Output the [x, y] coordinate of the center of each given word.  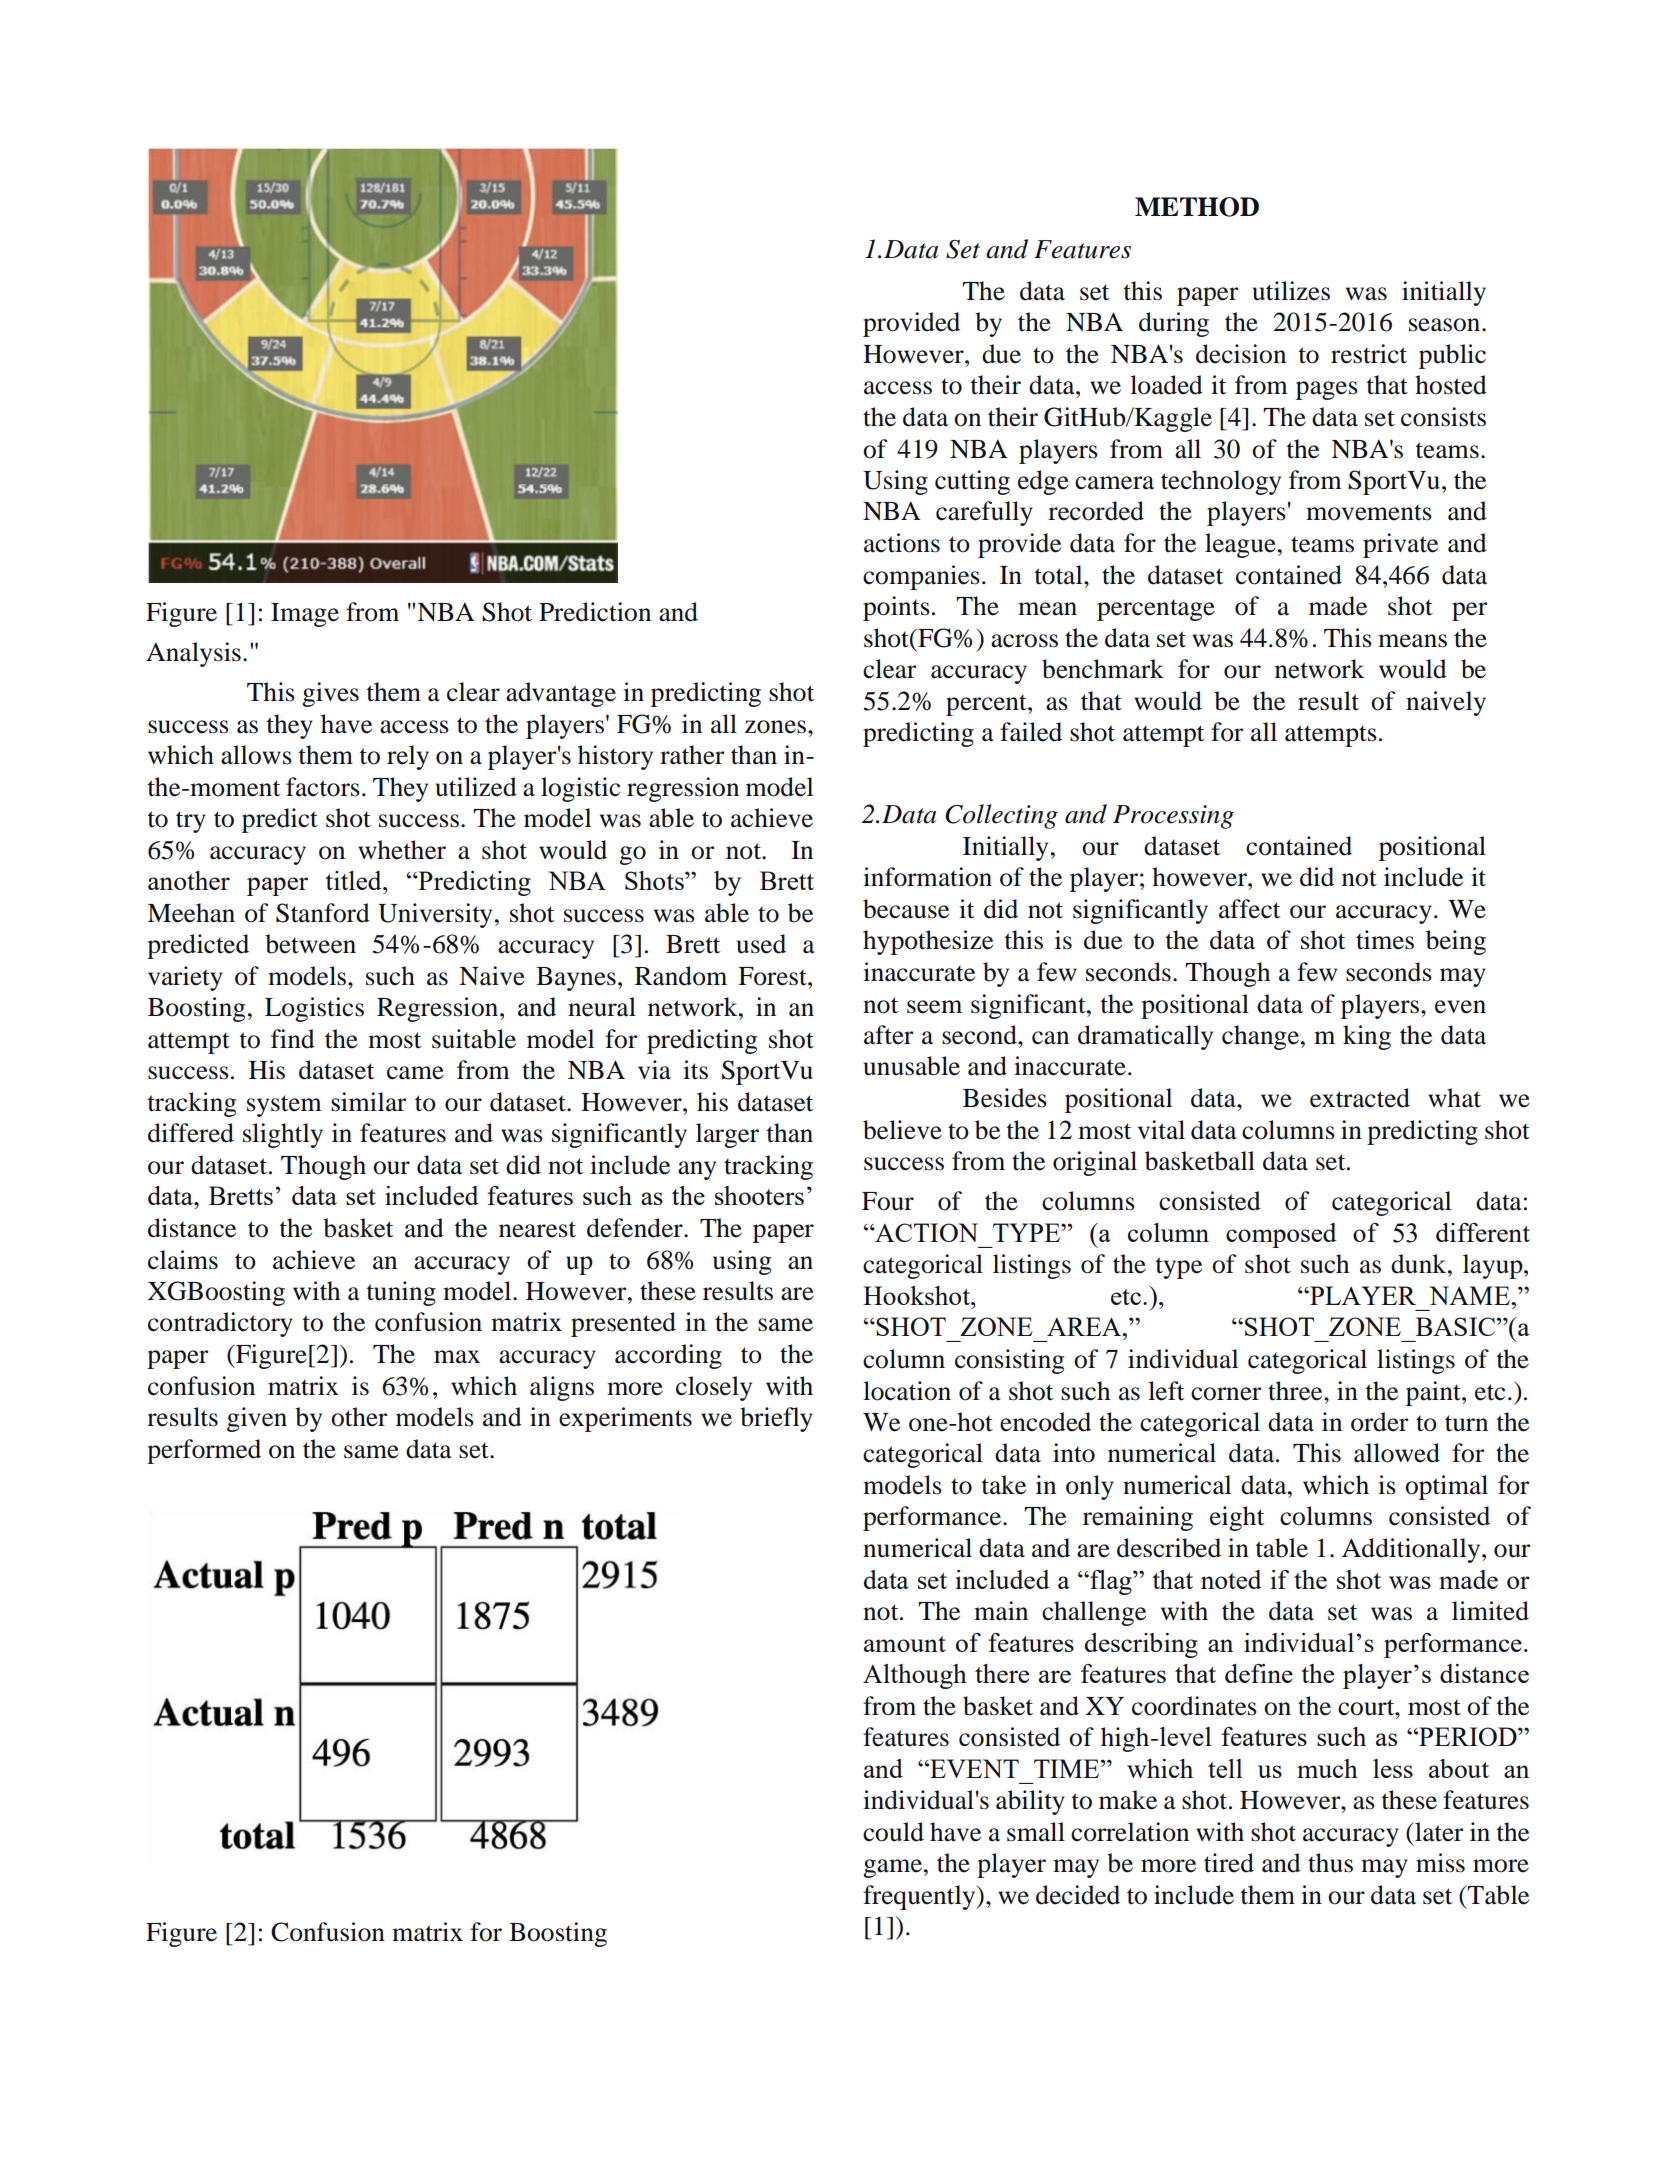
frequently [920, 1897]
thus [1330, 1863]
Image [305, 615]
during [1174, 324]
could [893, 1832]
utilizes [1291, 291]
